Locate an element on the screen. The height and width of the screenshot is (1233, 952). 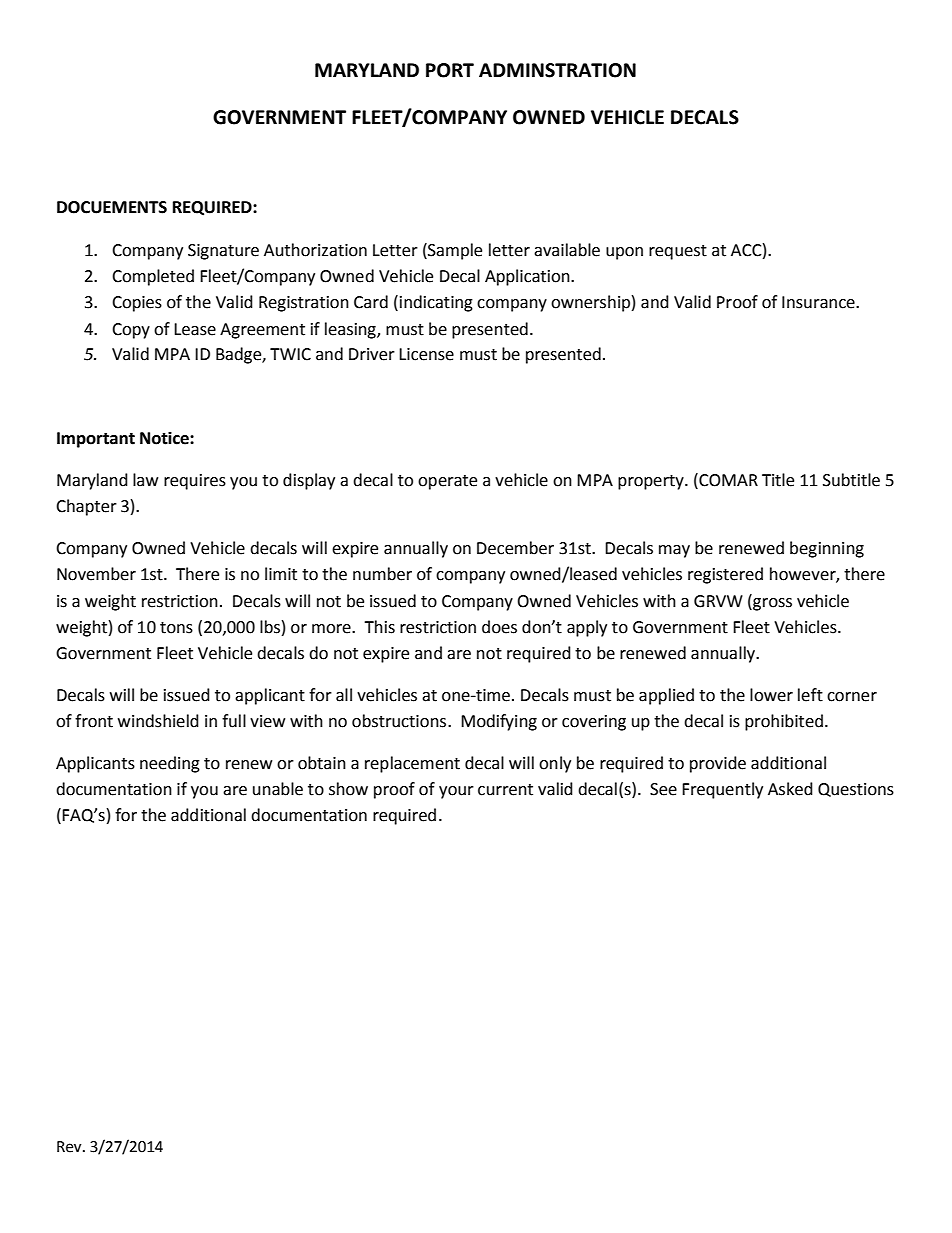
Rev is located at coordinates (70, 1147).
